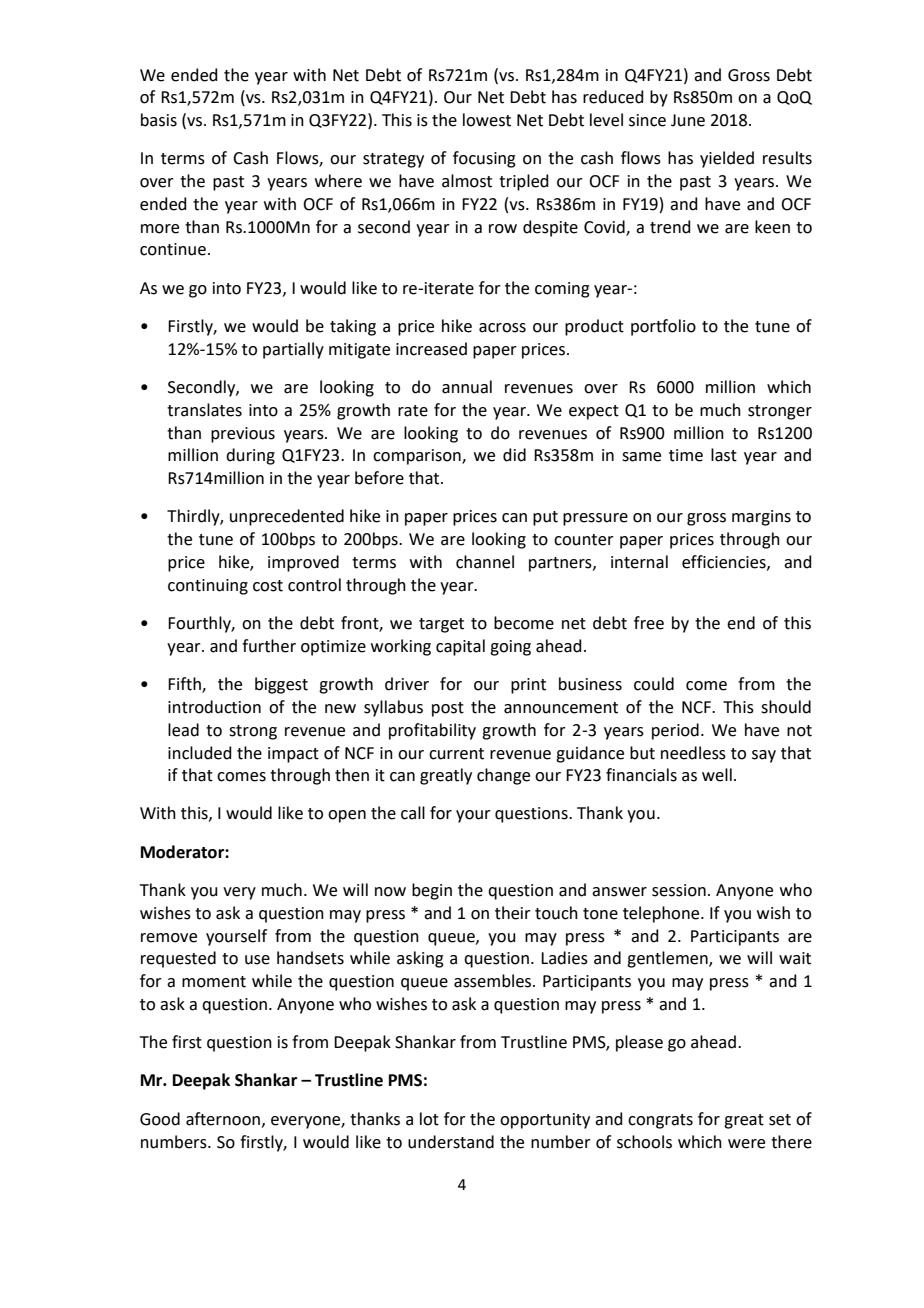  I want to click on basis, so click(159, 120).
